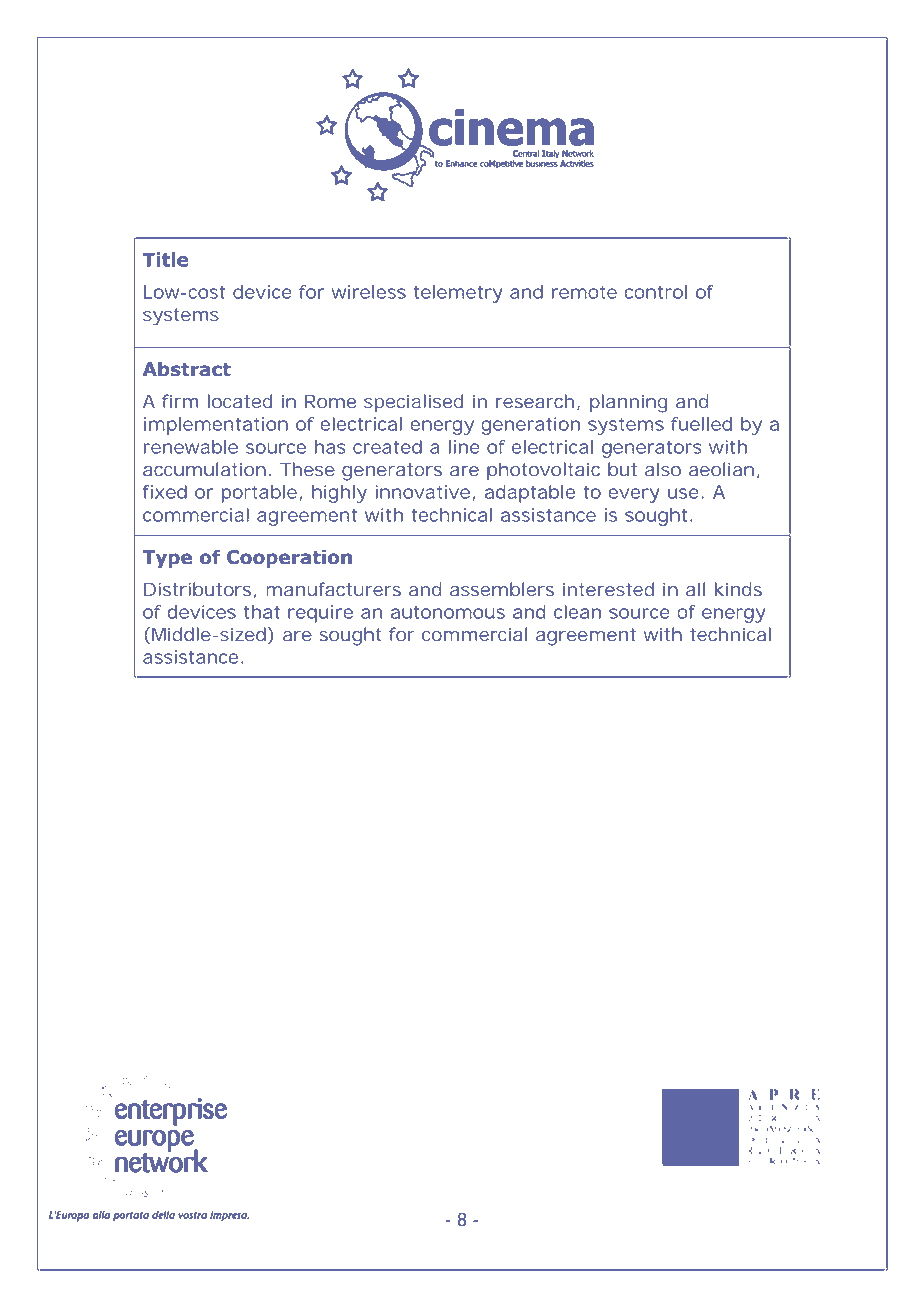 The image size is (924, 1308). I want to click on control, so click(656, 292).
